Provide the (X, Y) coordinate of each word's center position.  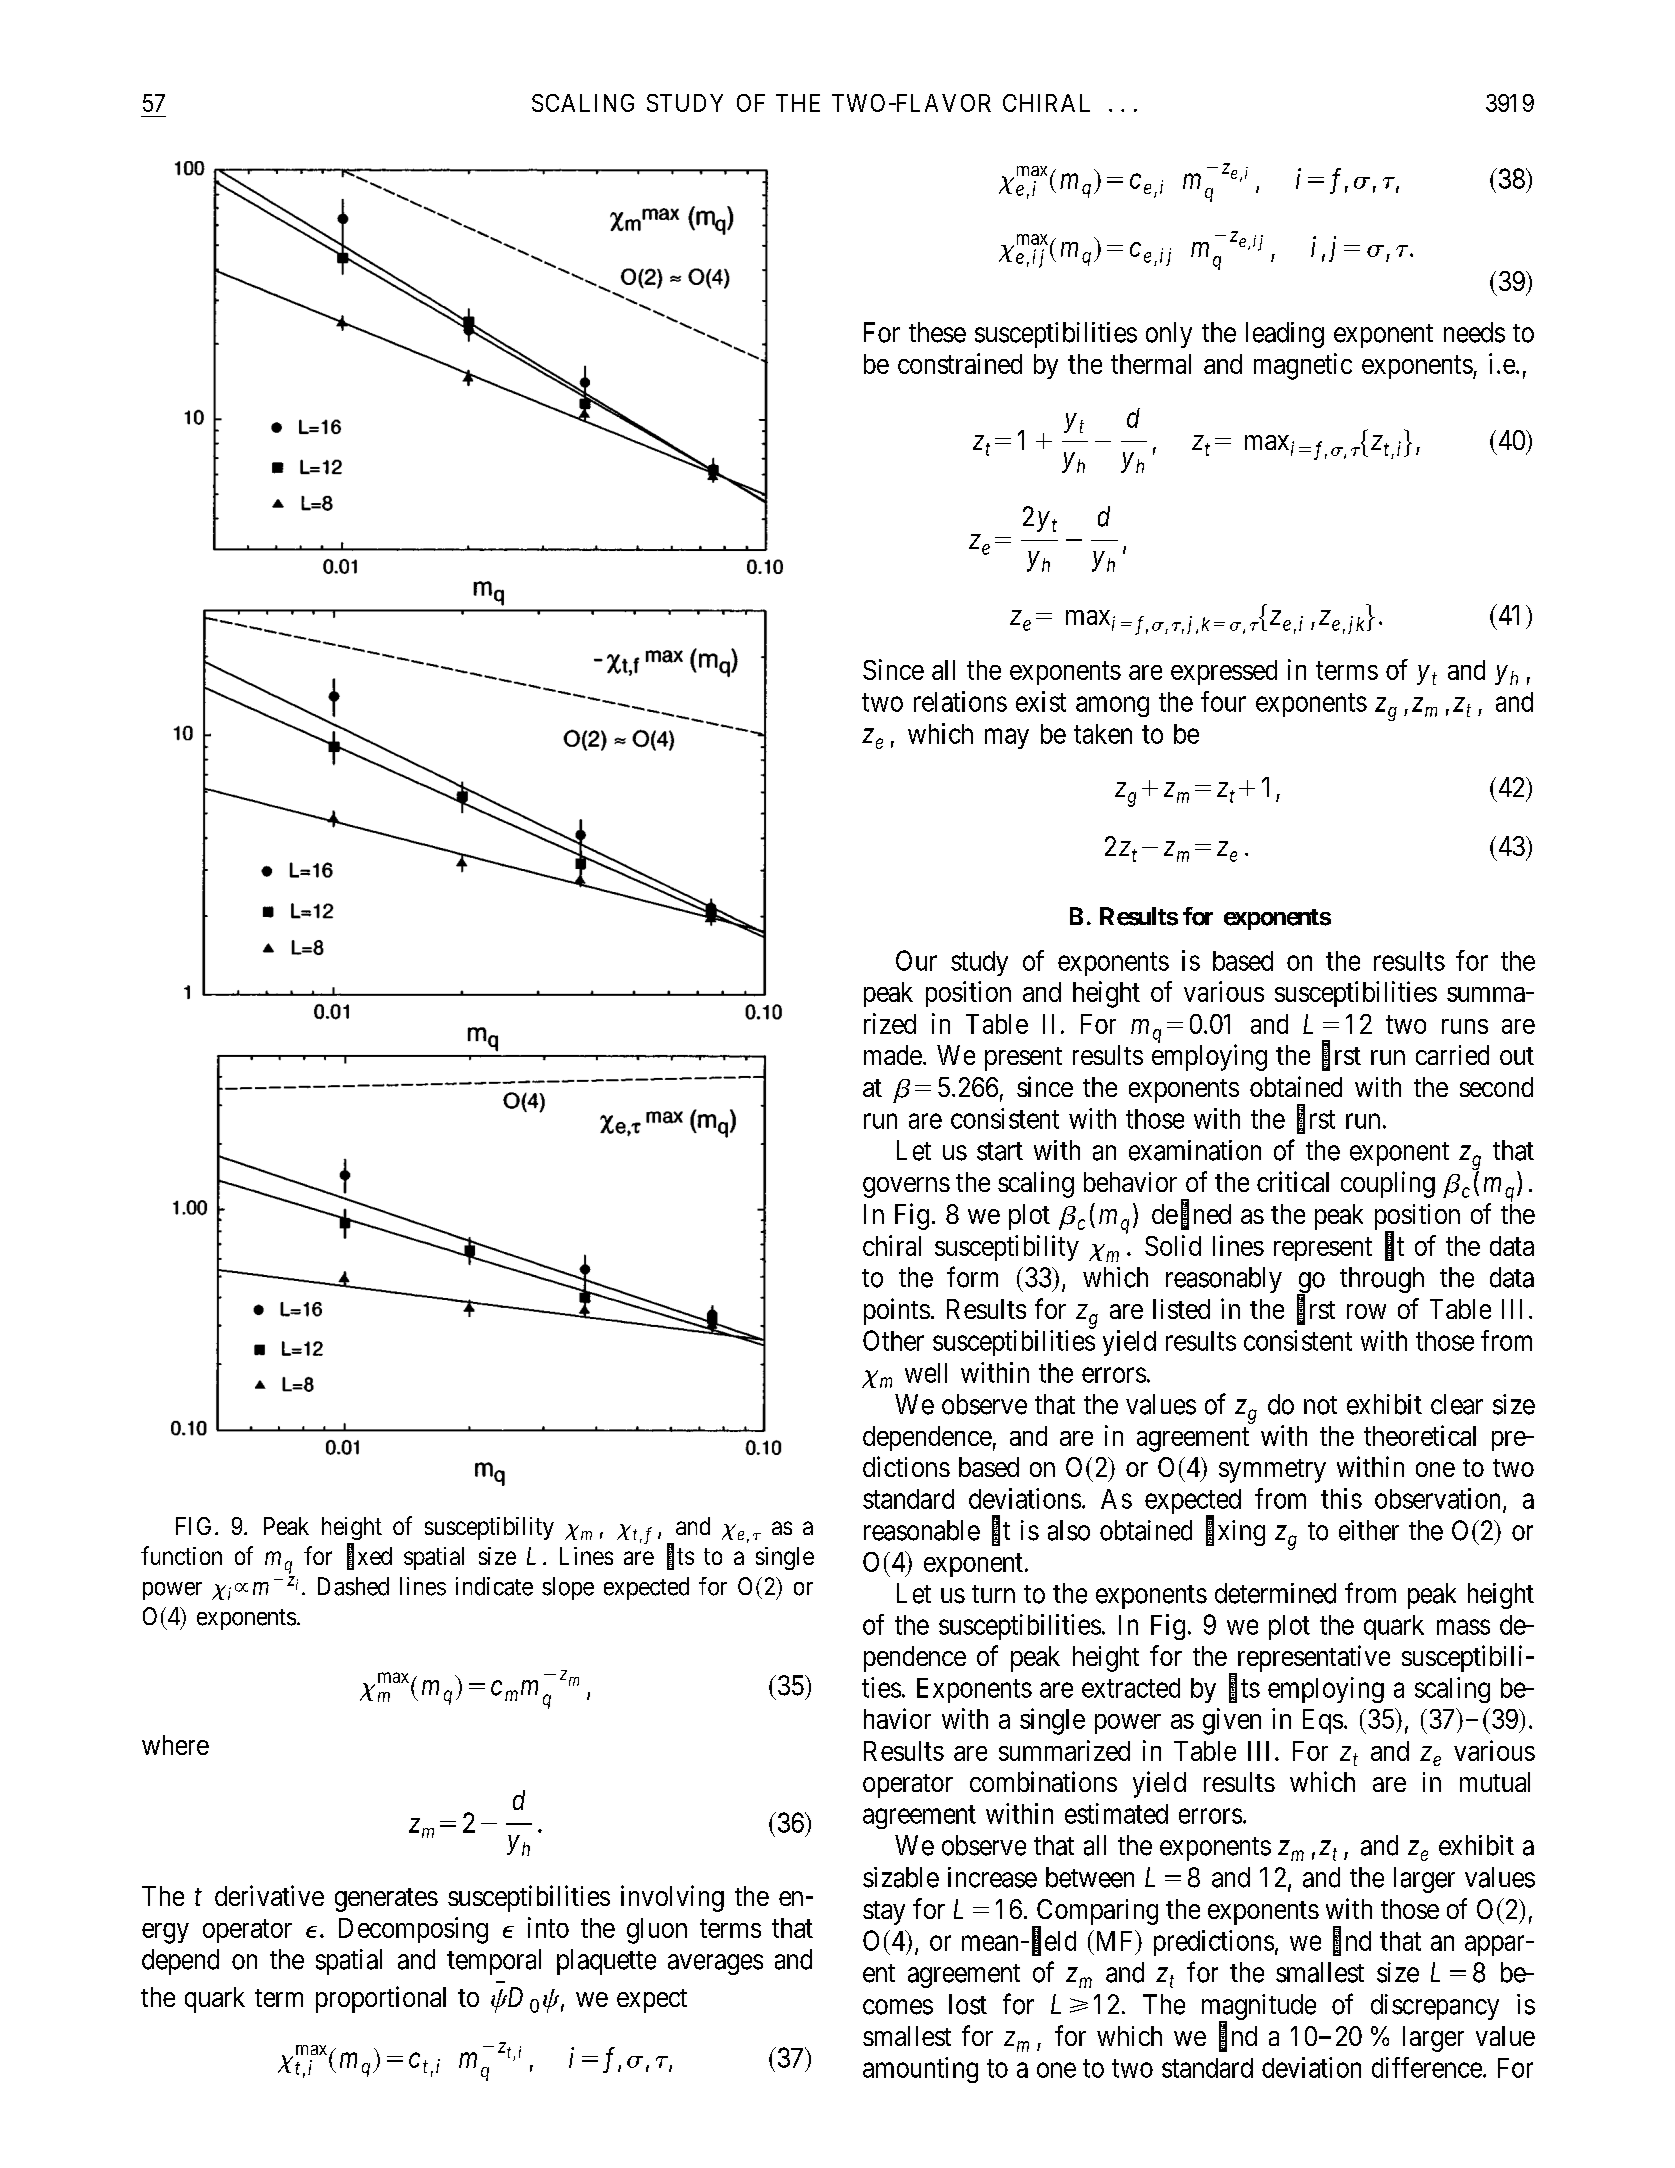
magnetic (1303, 366)
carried (1452, 1055)
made (893, 1055)
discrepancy (1435, 2007)
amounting (920, 2070)
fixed (369, 1557)
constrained (960, 363)
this (1341, 1498)
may (1007, 738)
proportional (381, 1999)
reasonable (922, 1530)
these (937, 332)
